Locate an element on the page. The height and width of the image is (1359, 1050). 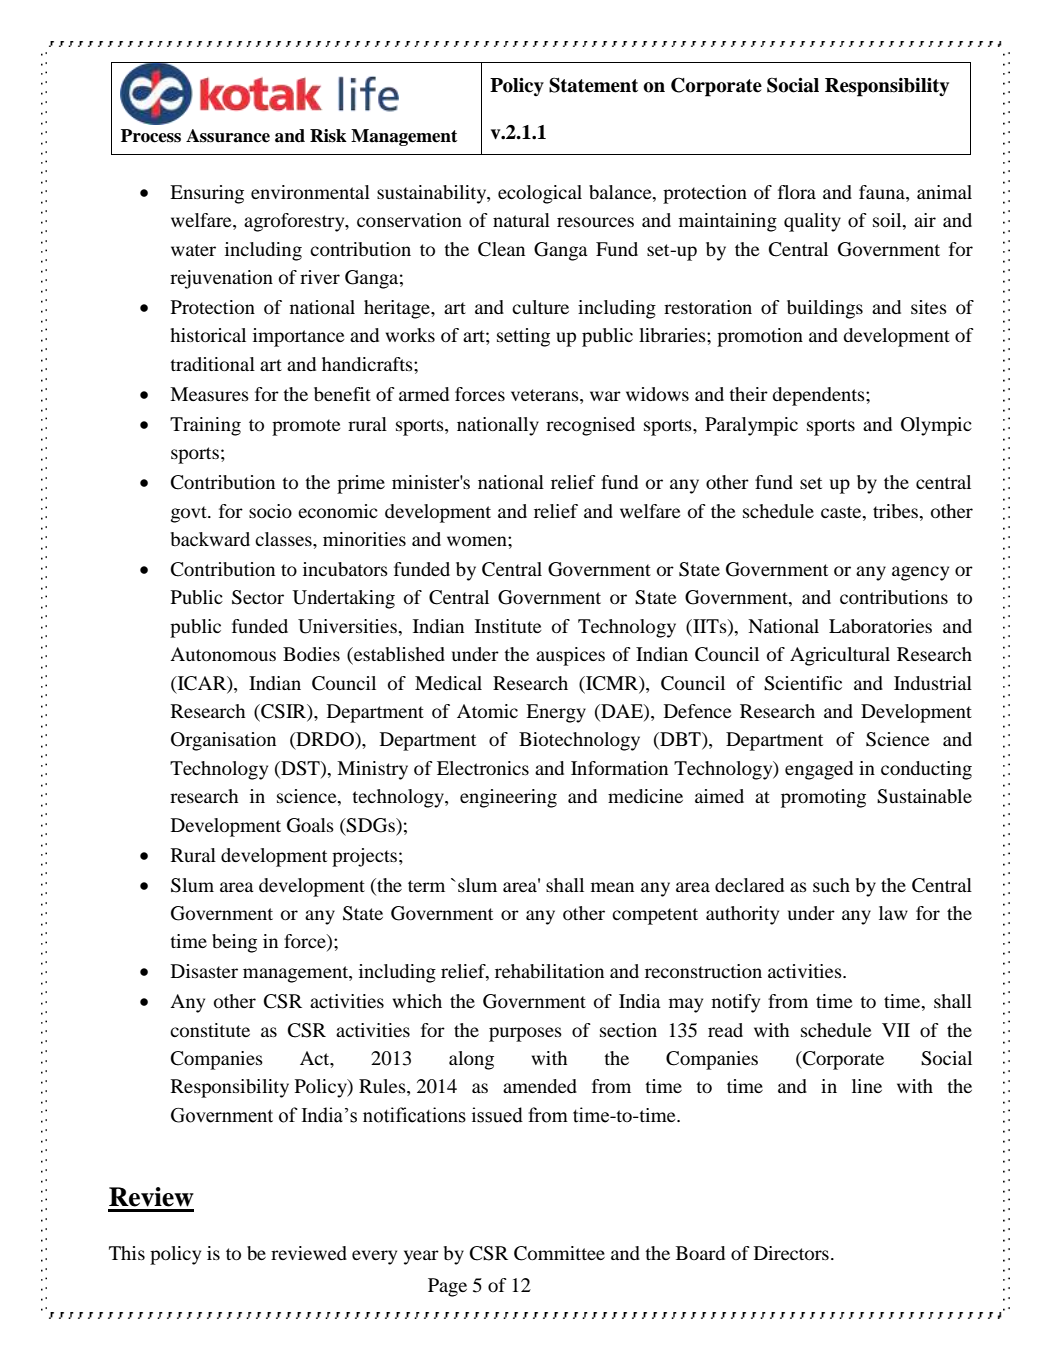
being is located at coordinates (234, 943).
